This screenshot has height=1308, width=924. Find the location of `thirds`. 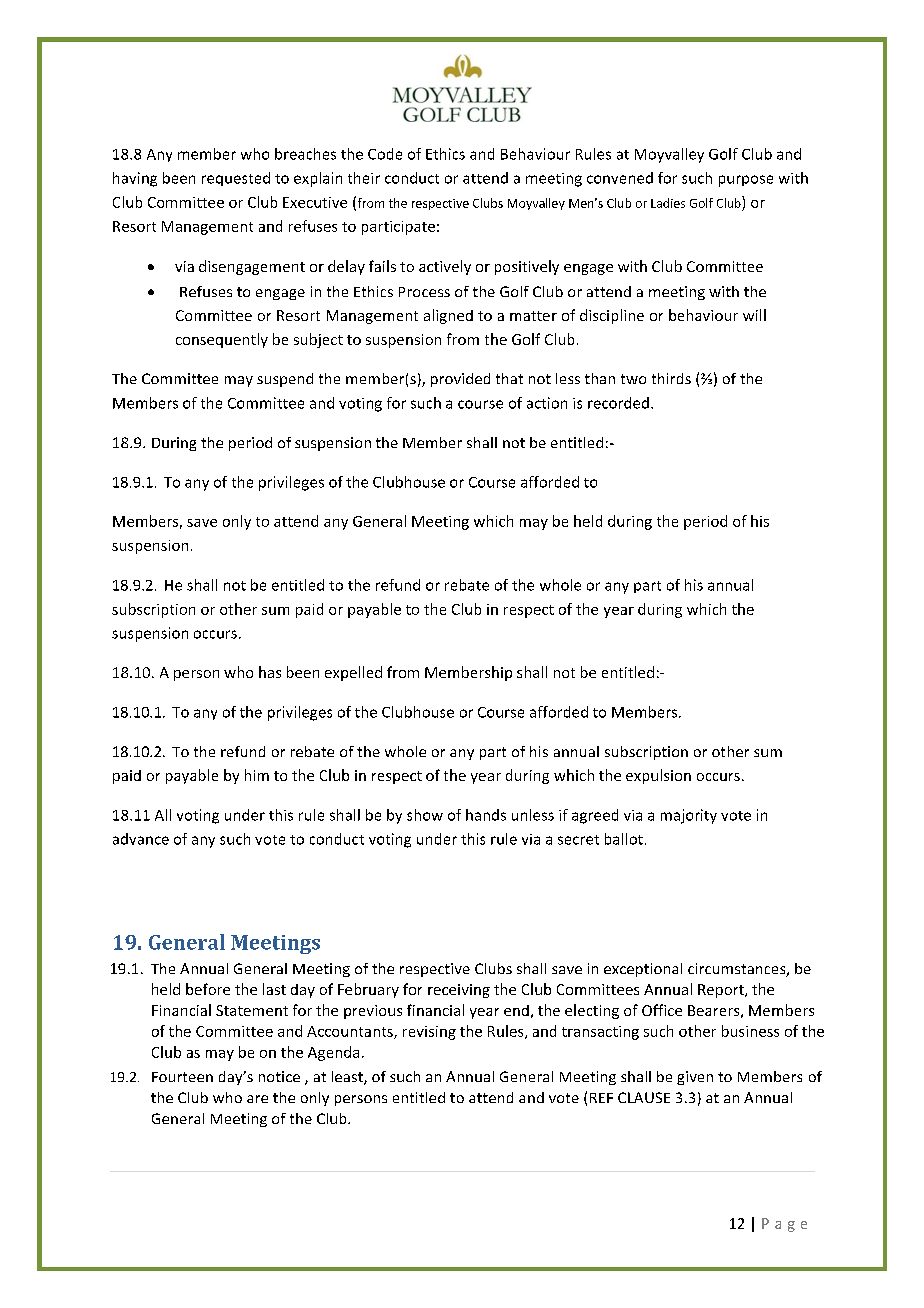

thirds is located at coordinates (671, 378).
